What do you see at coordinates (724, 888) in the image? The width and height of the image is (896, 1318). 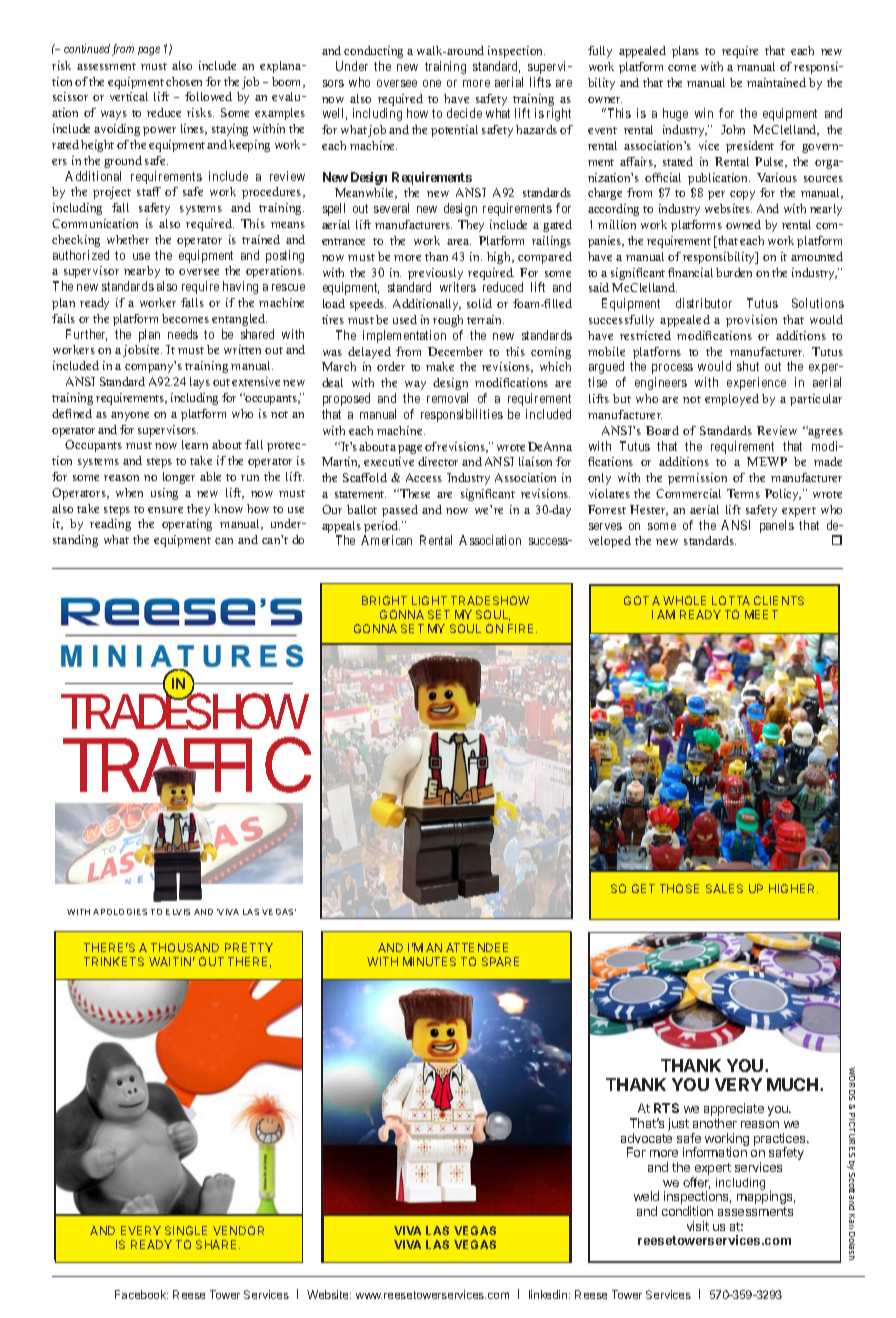 I see `SALES` at bounding box center [724, 888].
